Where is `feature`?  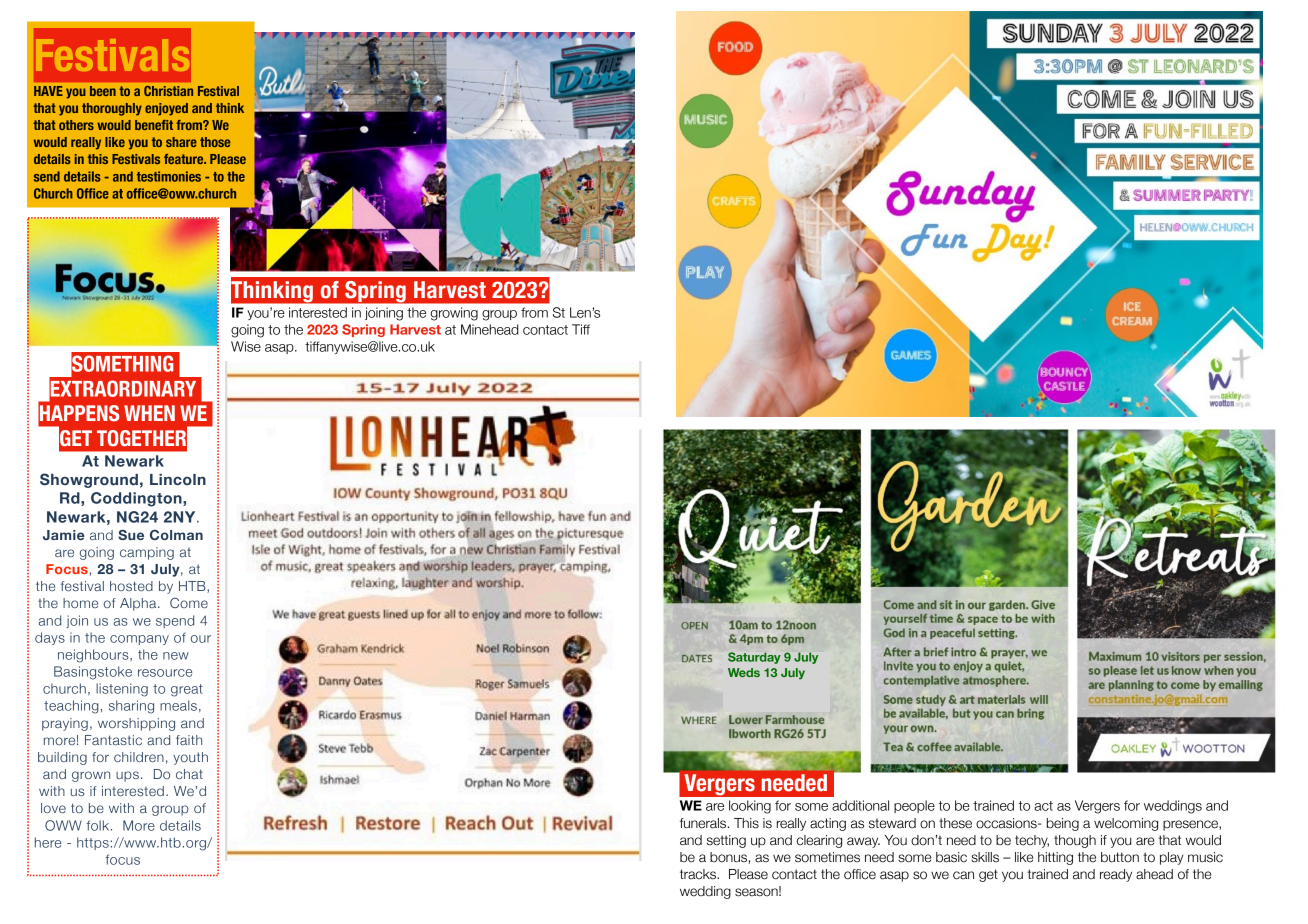 feature is located at coordinates (185, 159).
